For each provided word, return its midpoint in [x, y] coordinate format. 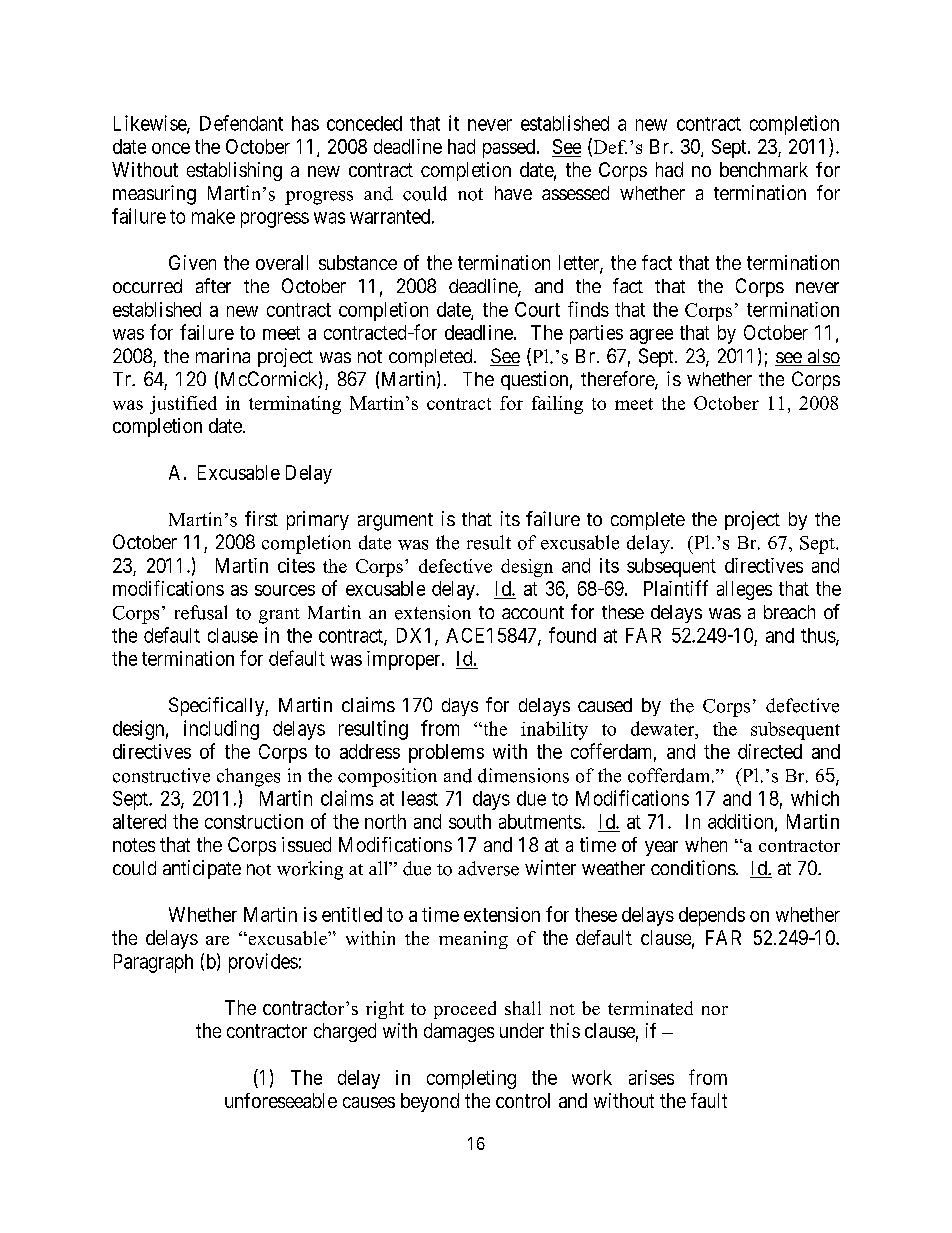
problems [446, 753]
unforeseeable [281, 1100]
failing [557, 405]
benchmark [764, 169]
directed [770, 751]
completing [471, 1079]
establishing [234, 171]
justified [183, 405]
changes [248, 777]
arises [651, 1077]
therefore [618, 380]
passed [510, 148]
